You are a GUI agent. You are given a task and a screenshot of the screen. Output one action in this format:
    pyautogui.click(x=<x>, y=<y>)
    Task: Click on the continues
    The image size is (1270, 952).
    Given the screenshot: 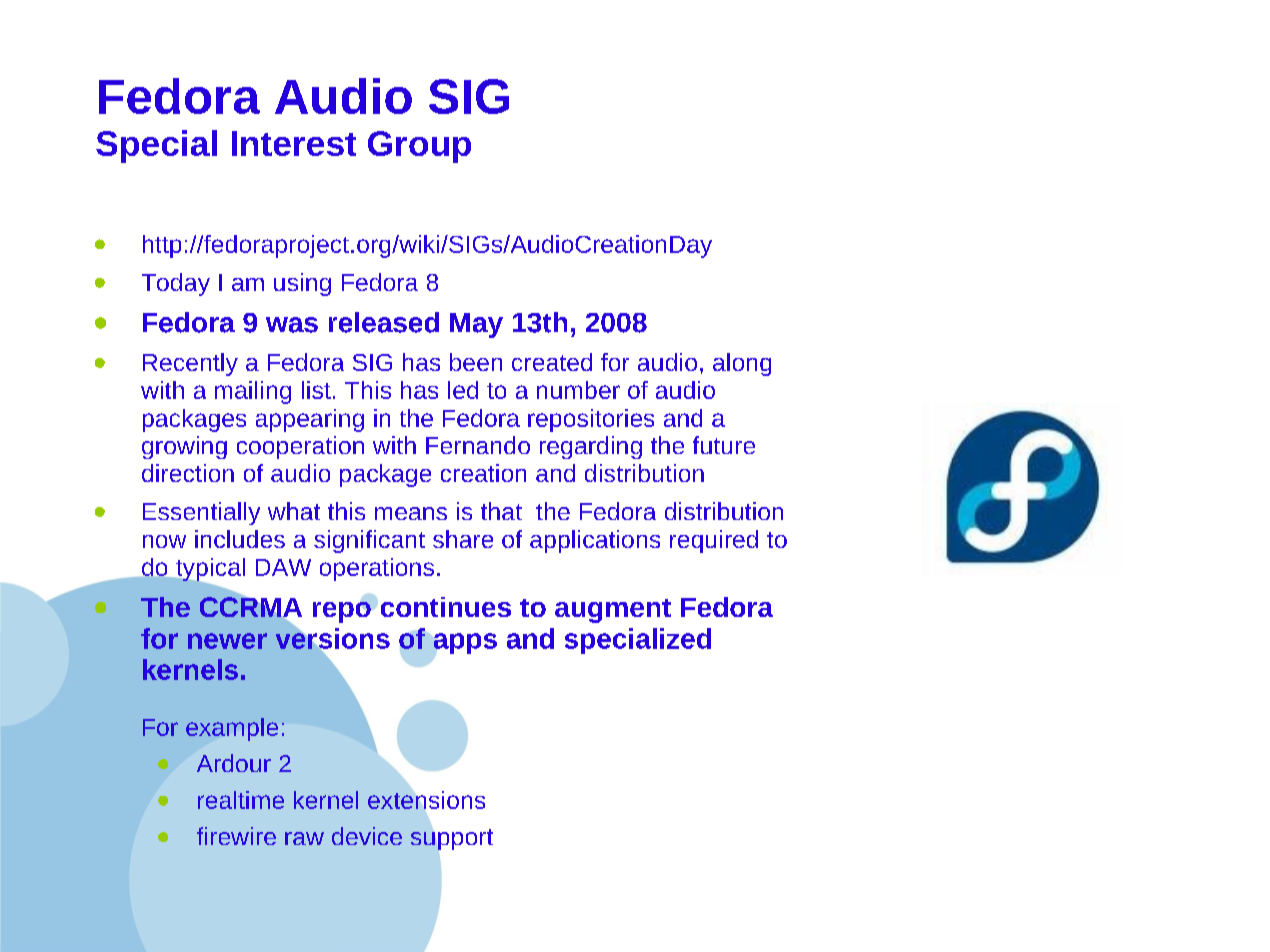 What is the action you would take?
    pyautogui.click(x=446, y=607)
